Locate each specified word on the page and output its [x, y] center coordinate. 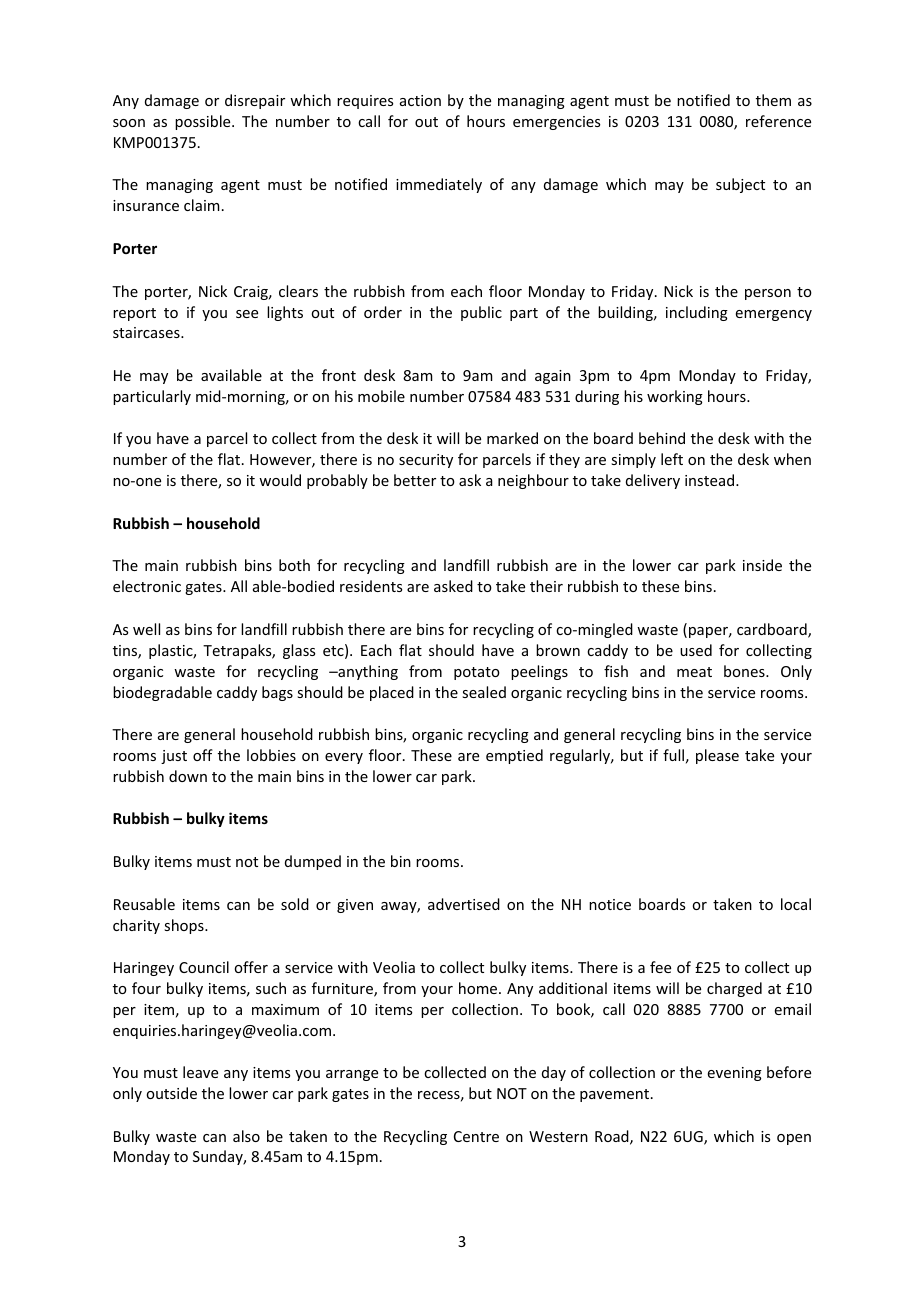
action [420, 100]
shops [185, 926]
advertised [464, 904]
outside [171, 1093]
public [481, 313]
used [696, 650]
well [146, 629]
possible [204, 122]
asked [453, 586]
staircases [147, 332]
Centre [476, 1136]
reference [778, 121]
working [675, 397]
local [796, 904]
